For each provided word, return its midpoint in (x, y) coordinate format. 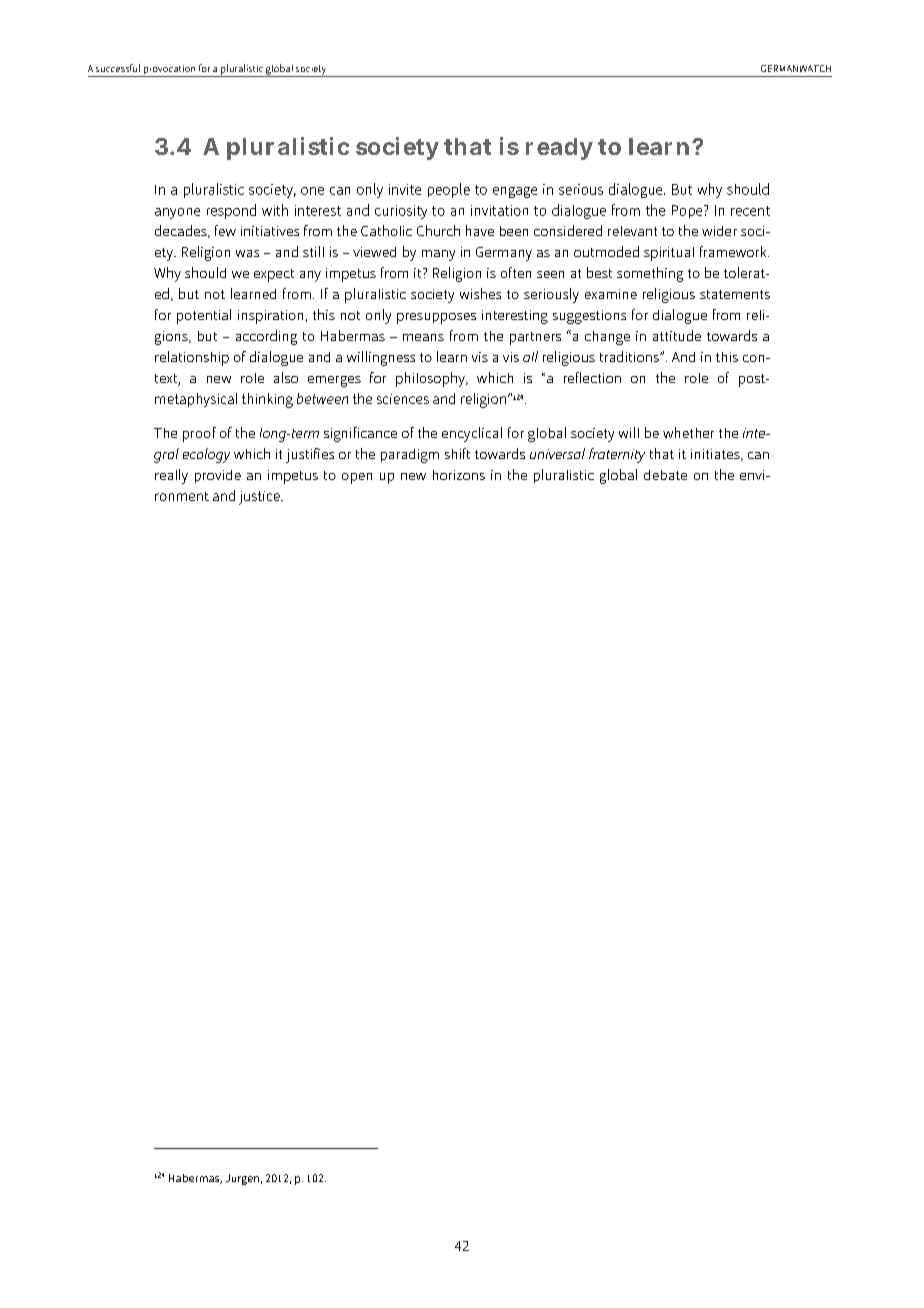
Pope (688, 211)
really (171, 476)
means (423, 337)
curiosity (401, 212)
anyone (177, 213)
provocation (170, 71)
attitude (677, 335)
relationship (192, 358)
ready (559, 149)
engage (515, 192)
